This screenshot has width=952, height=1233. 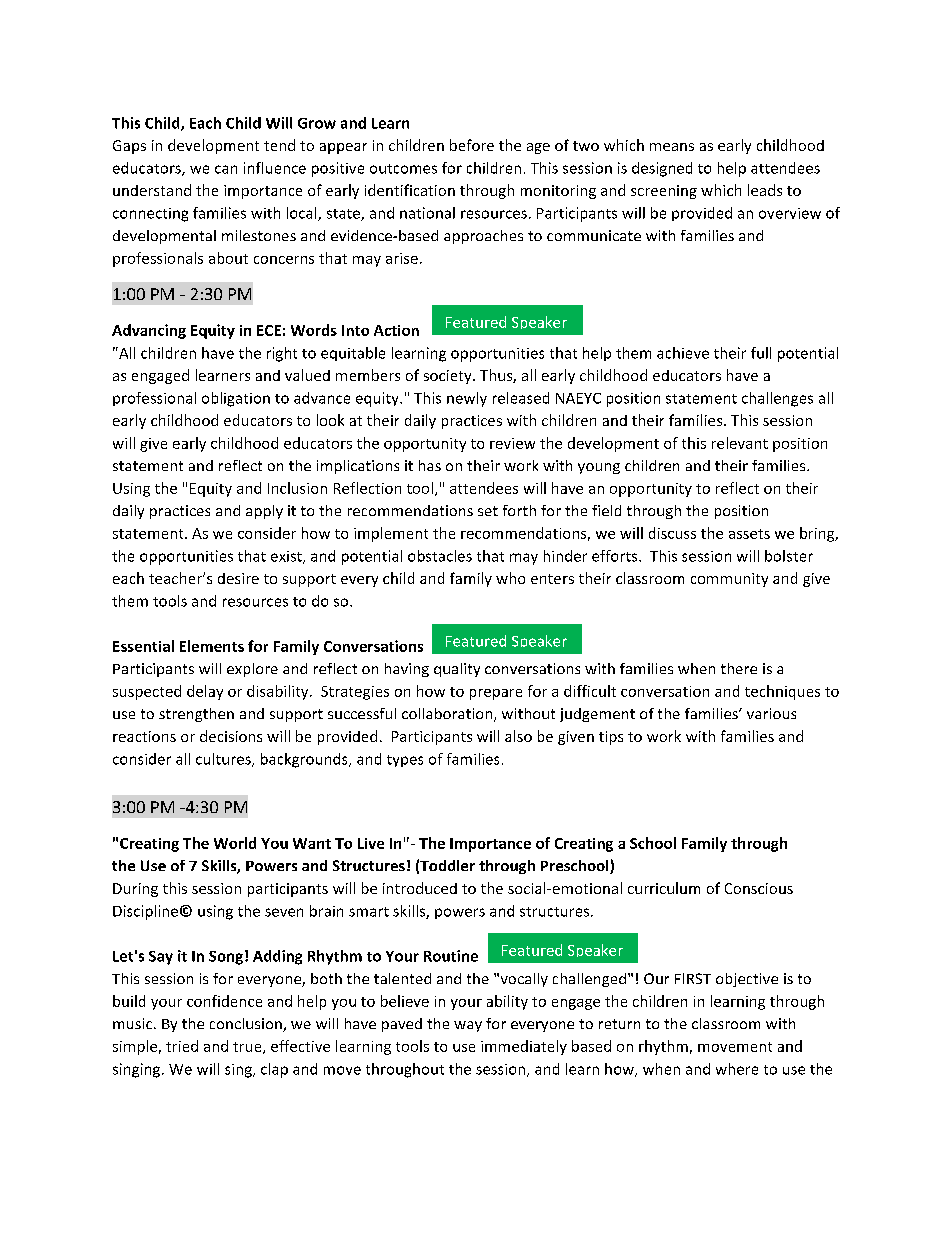 What do you see at coordinates (182, 1046) in the screenshot?
I see `tried` at bounding box center [182, 1046].
